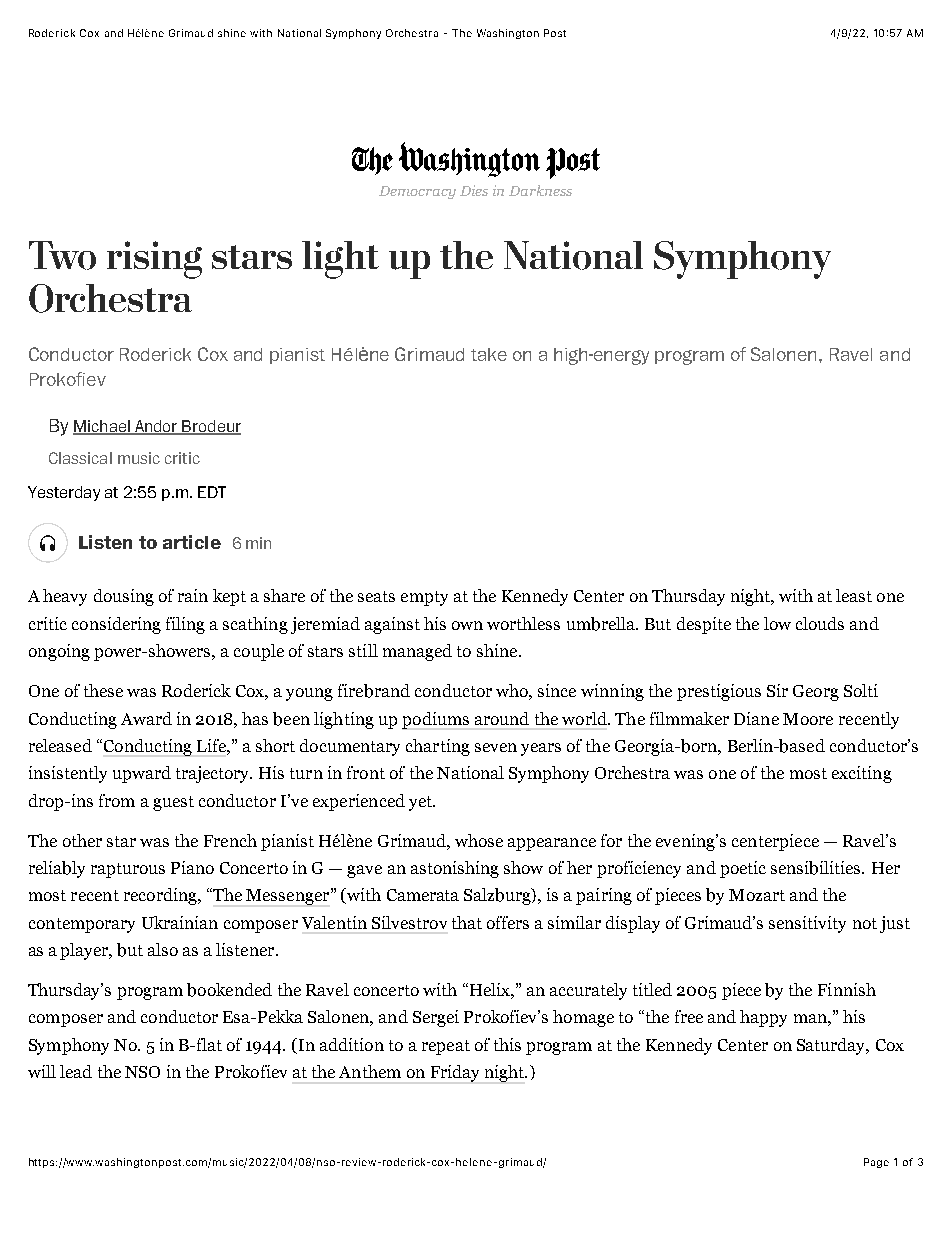 Image resolution: width=952 pixels, height=1233 pixels. What do you see at coordinates (424, 598) in the screenshot?
I see `empty` at bounding box center [424, 598].
